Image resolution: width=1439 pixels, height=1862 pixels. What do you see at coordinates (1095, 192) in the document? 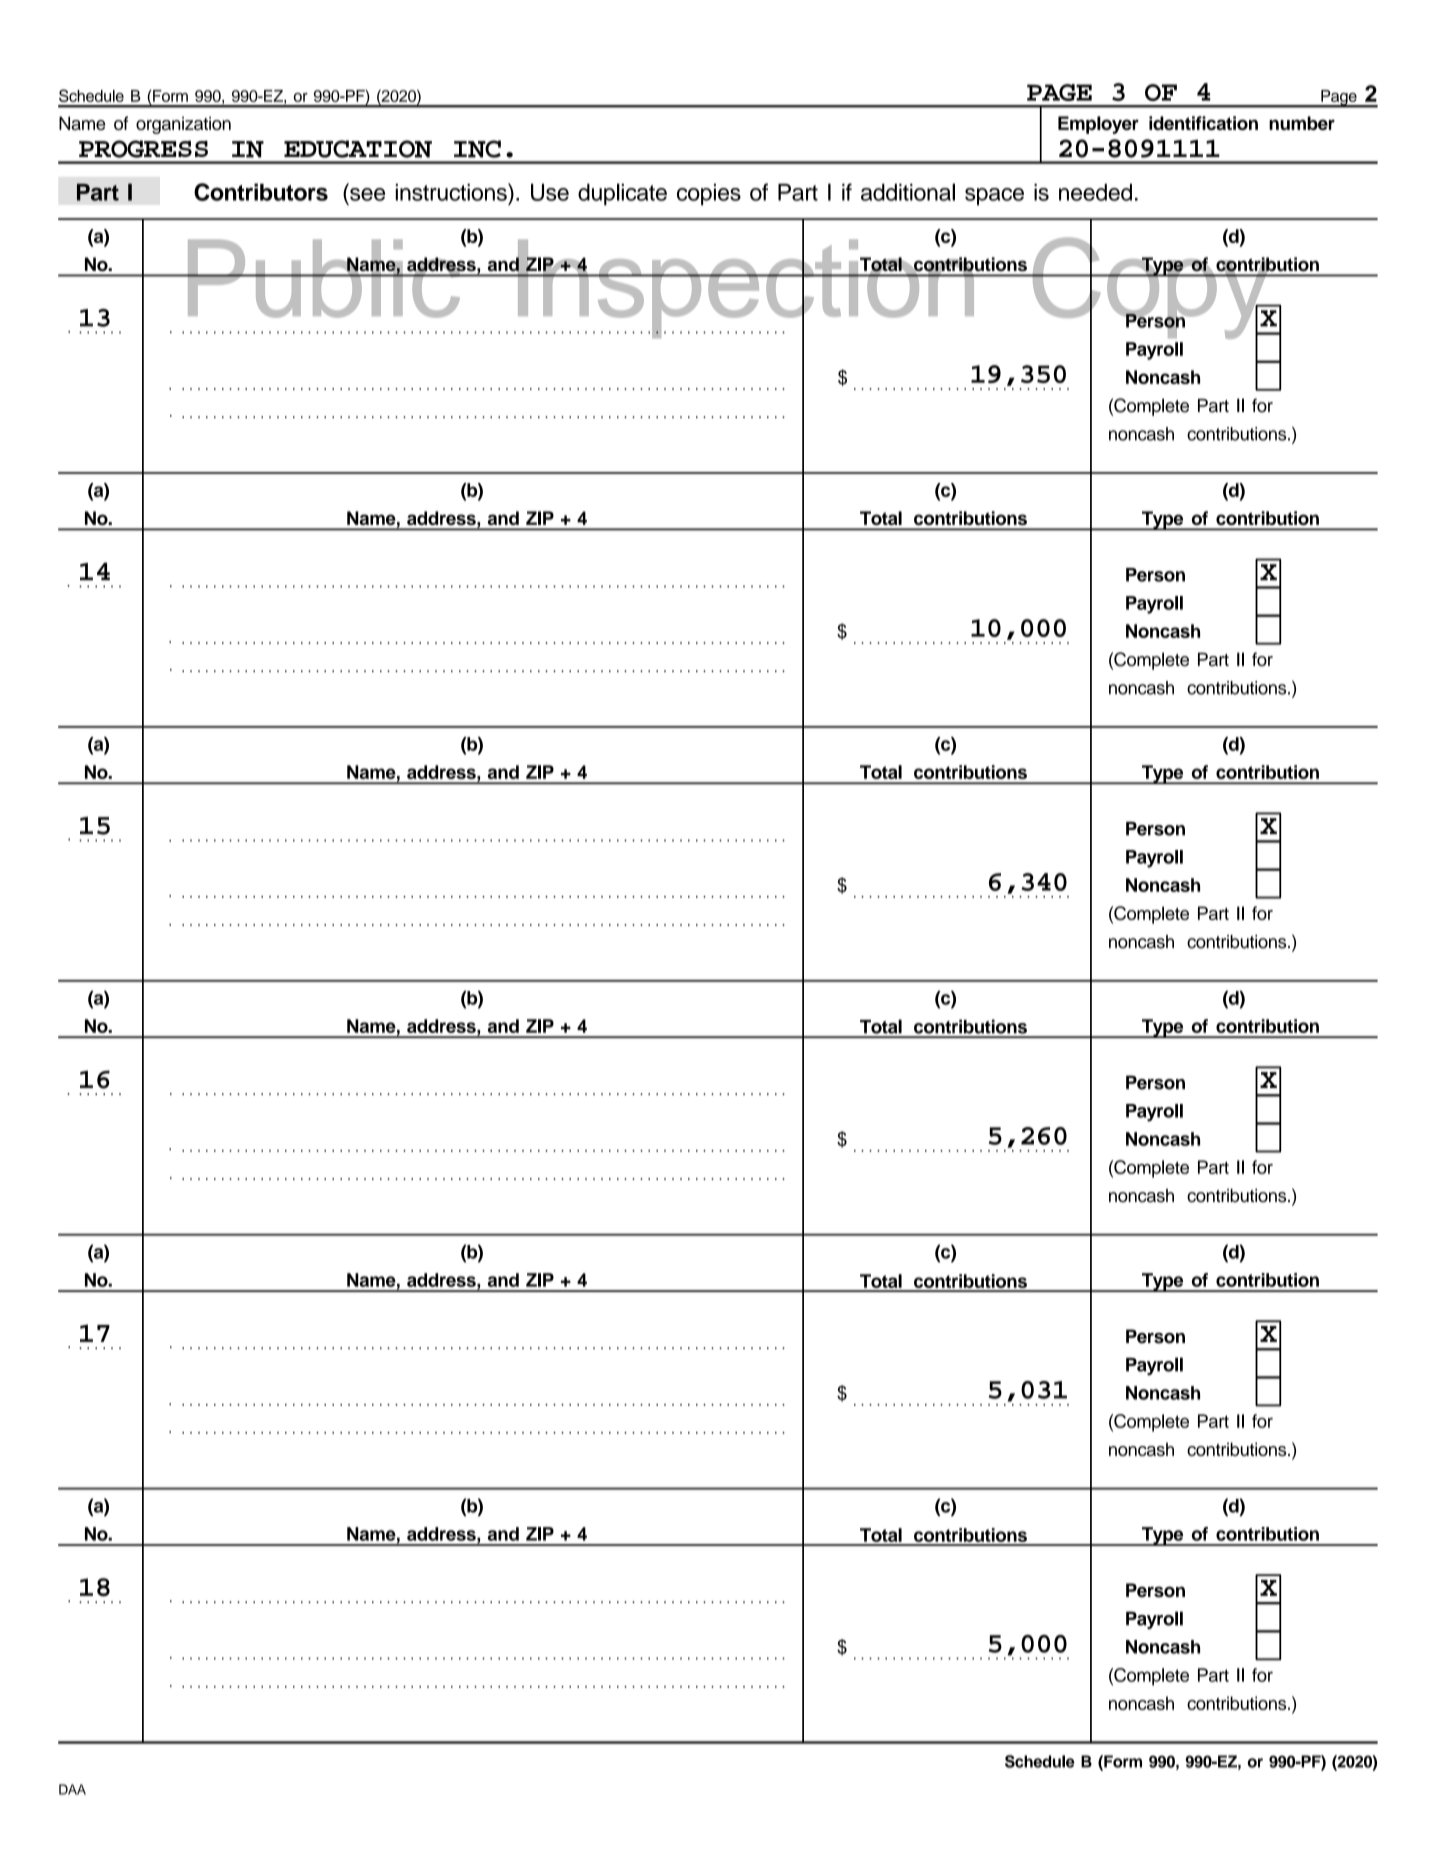
I see `needed` at bounding box center [1095, 192].
